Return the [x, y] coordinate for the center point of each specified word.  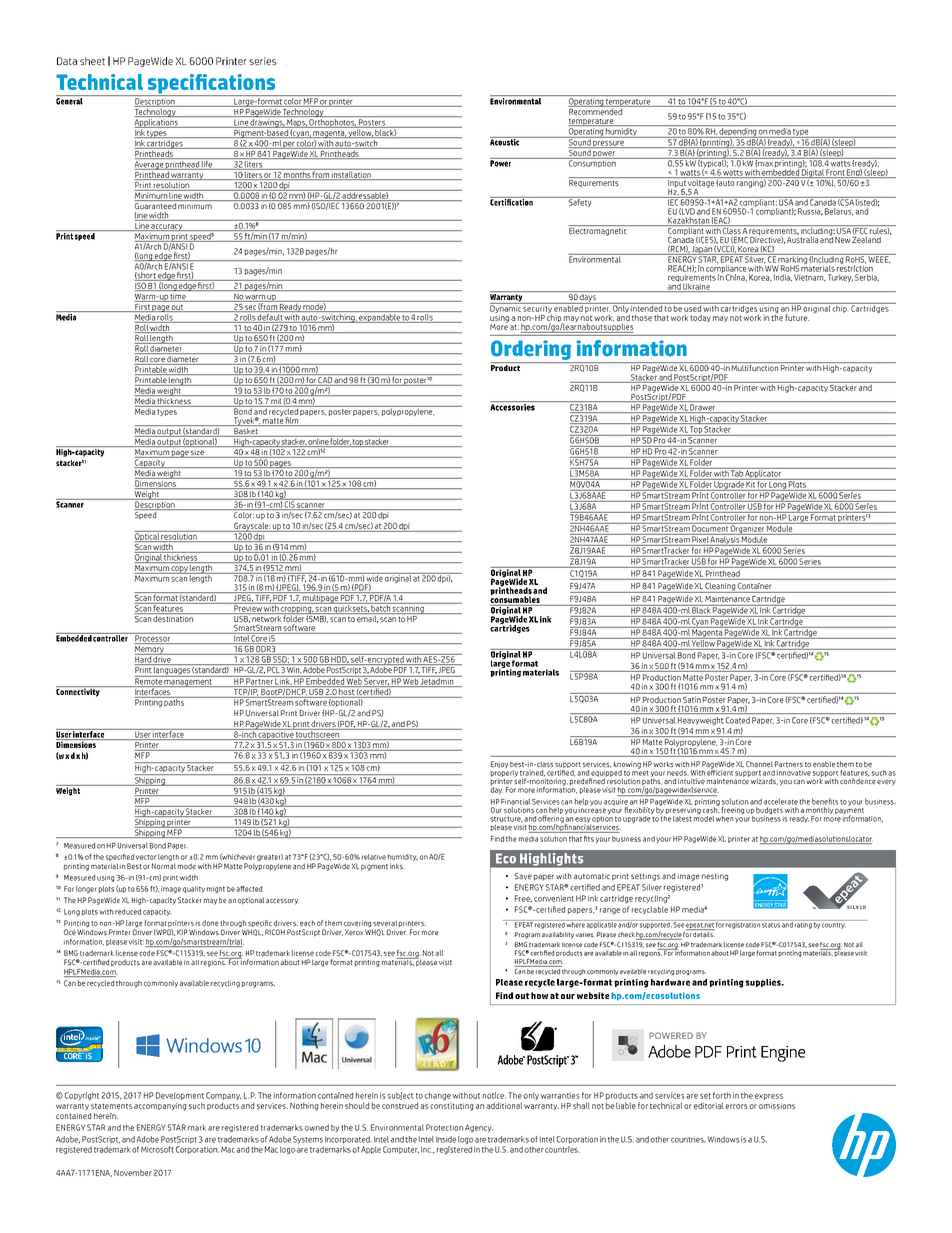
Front [835, 173]
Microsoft [157, 1149]
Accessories [512, 407]
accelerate [781, 801]
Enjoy [499, 764]
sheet [92, 61]
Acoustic [505, 141]
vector [146, 857]
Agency [479, 1128]
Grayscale [251, 527]
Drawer [703, 408]
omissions [777, 1106]
